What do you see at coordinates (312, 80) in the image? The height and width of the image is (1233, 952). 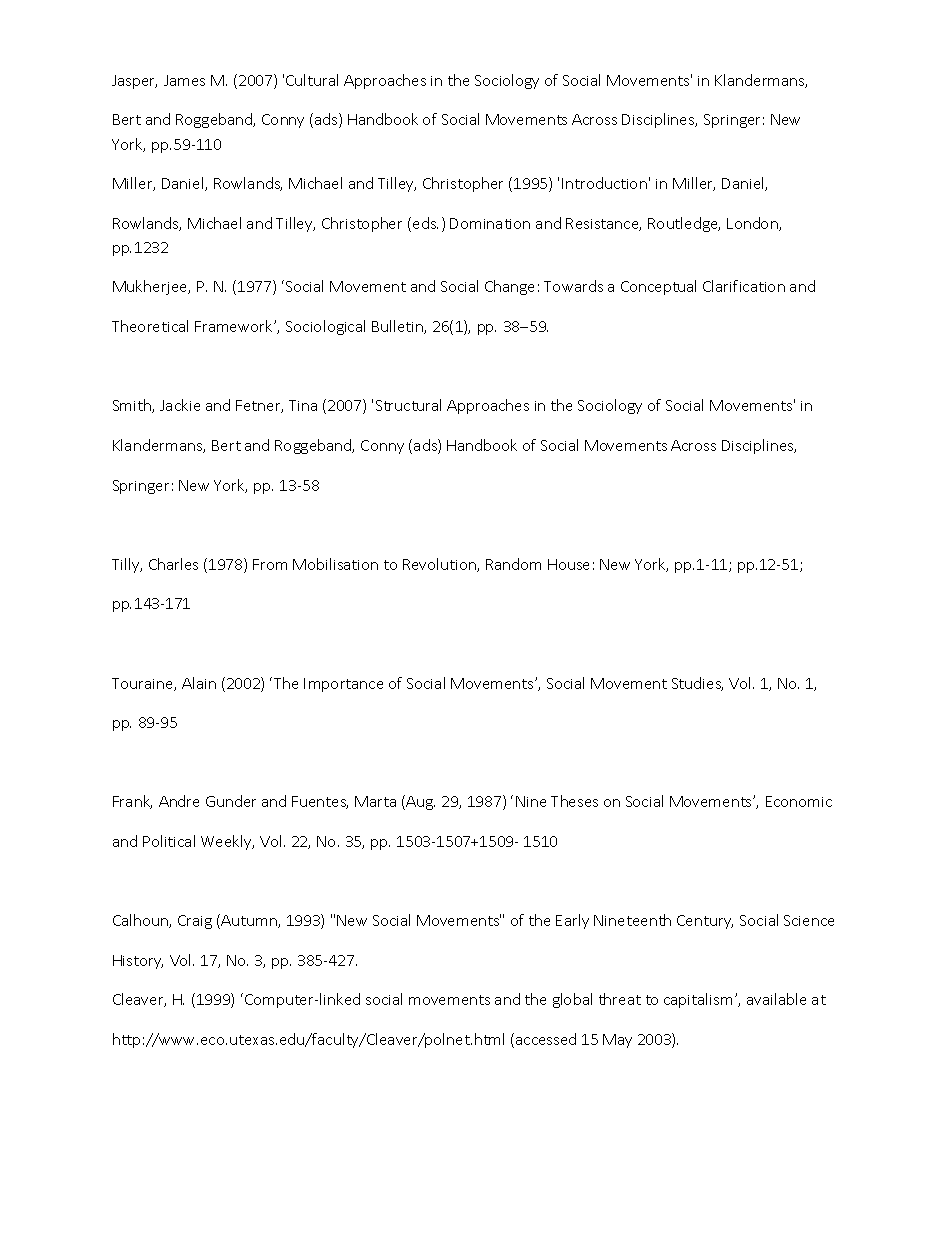 I see `Cultural` at bounding box center [312, 80].
